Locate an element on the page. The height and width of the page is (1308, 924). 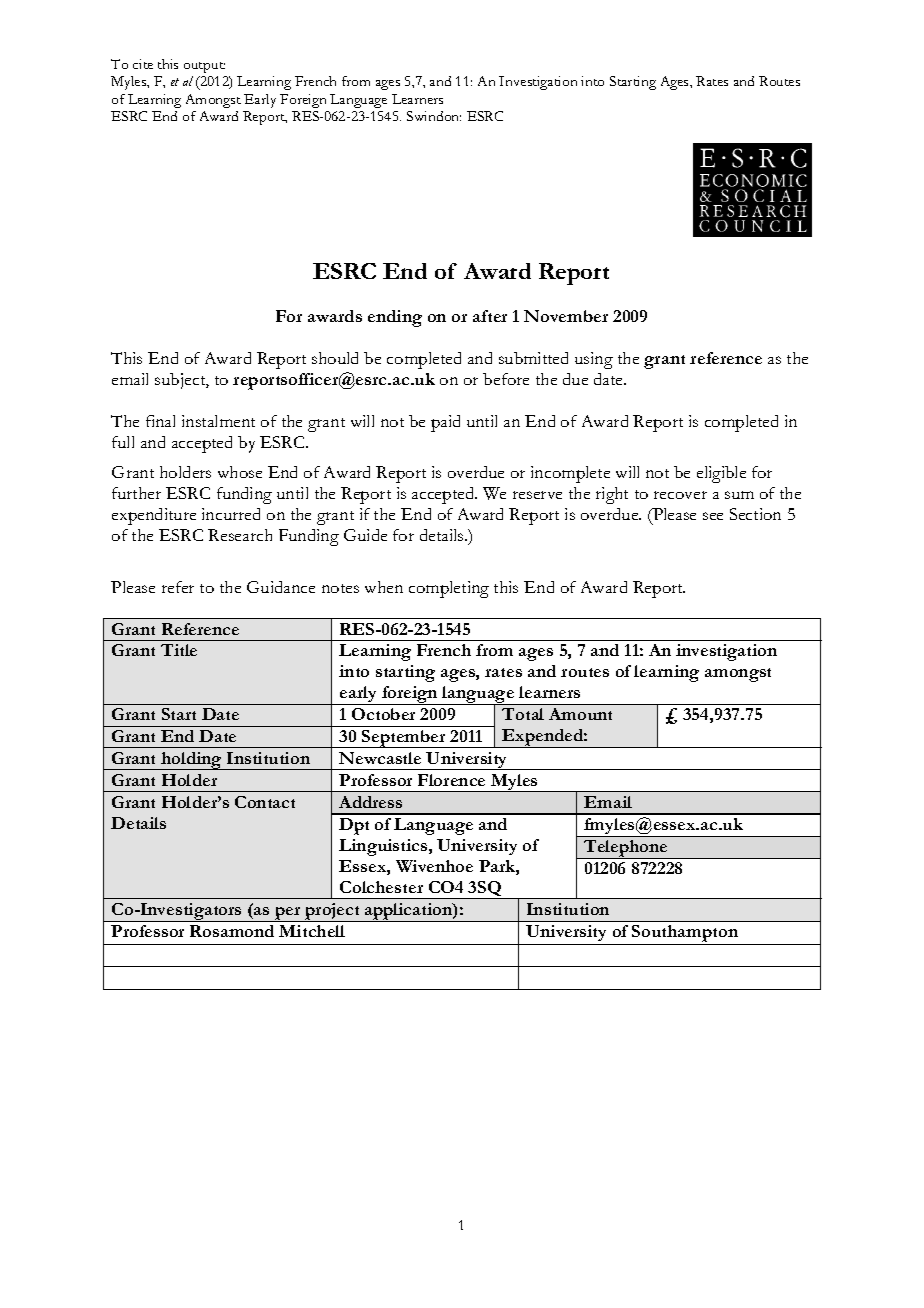
October is located at coordinates (383, 714).
